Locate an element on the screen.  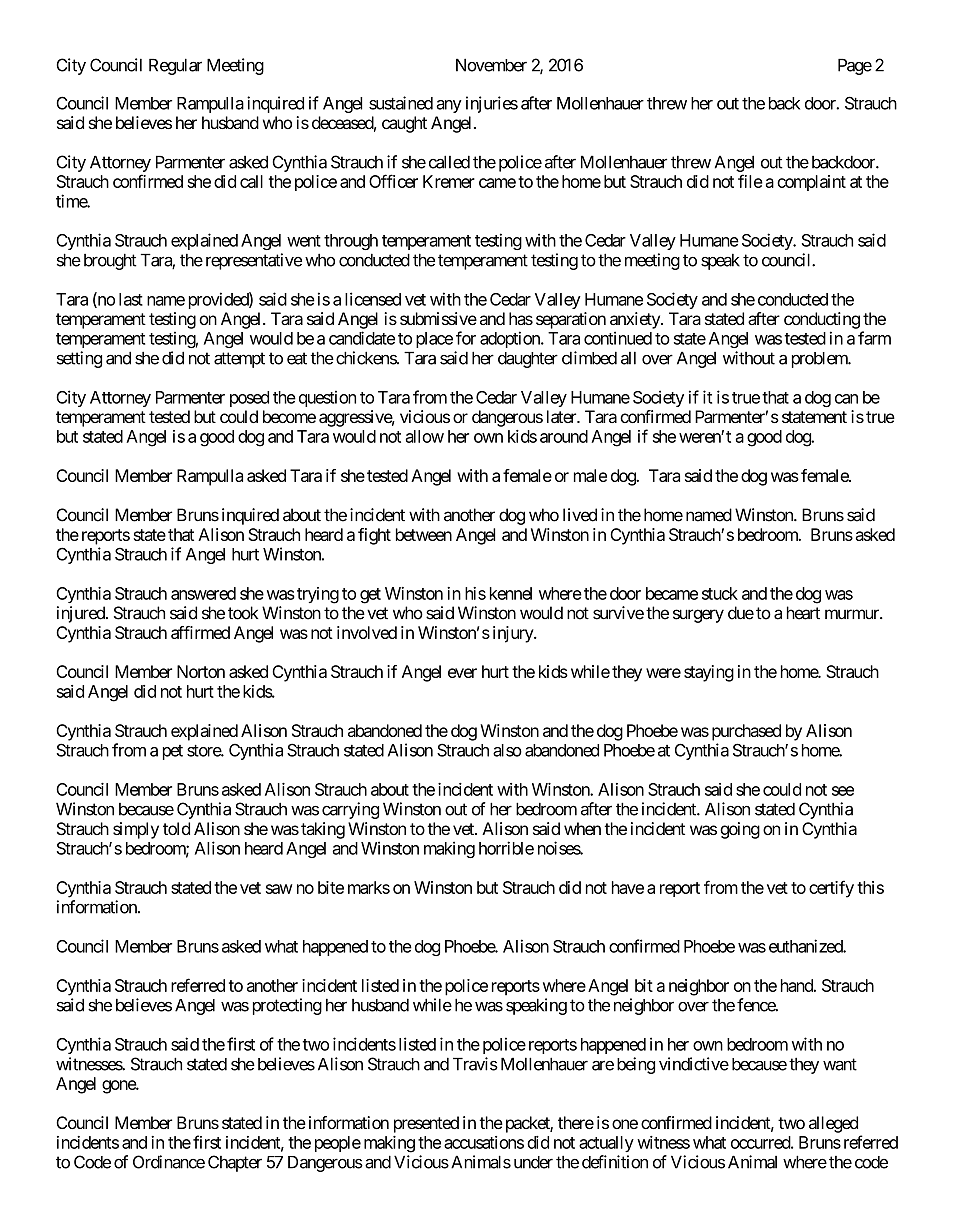
certify is located at coordinates (831, 889).
